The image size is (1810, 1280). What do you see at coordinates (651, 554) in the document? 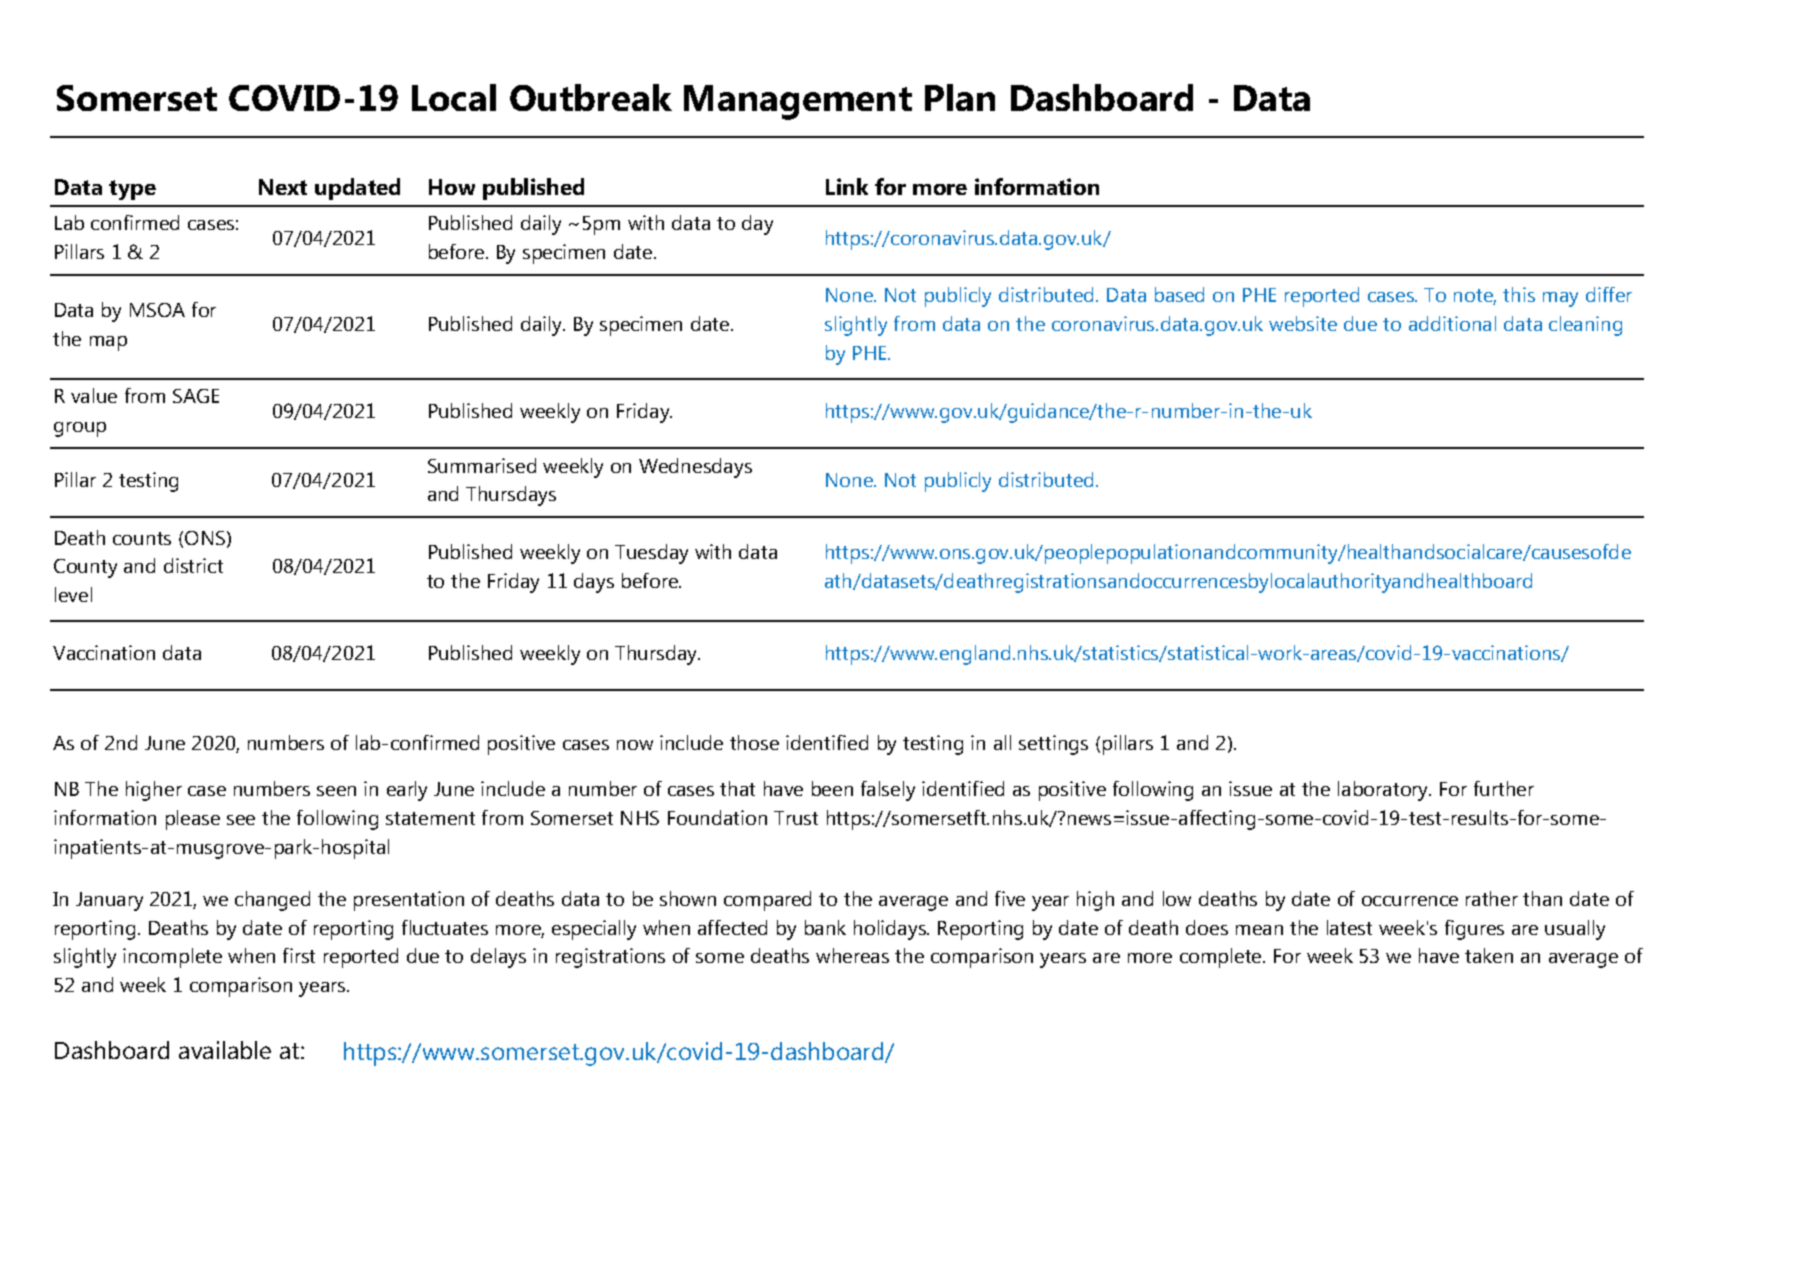
I see `Tuesday` at bounding box center [651, 554].
